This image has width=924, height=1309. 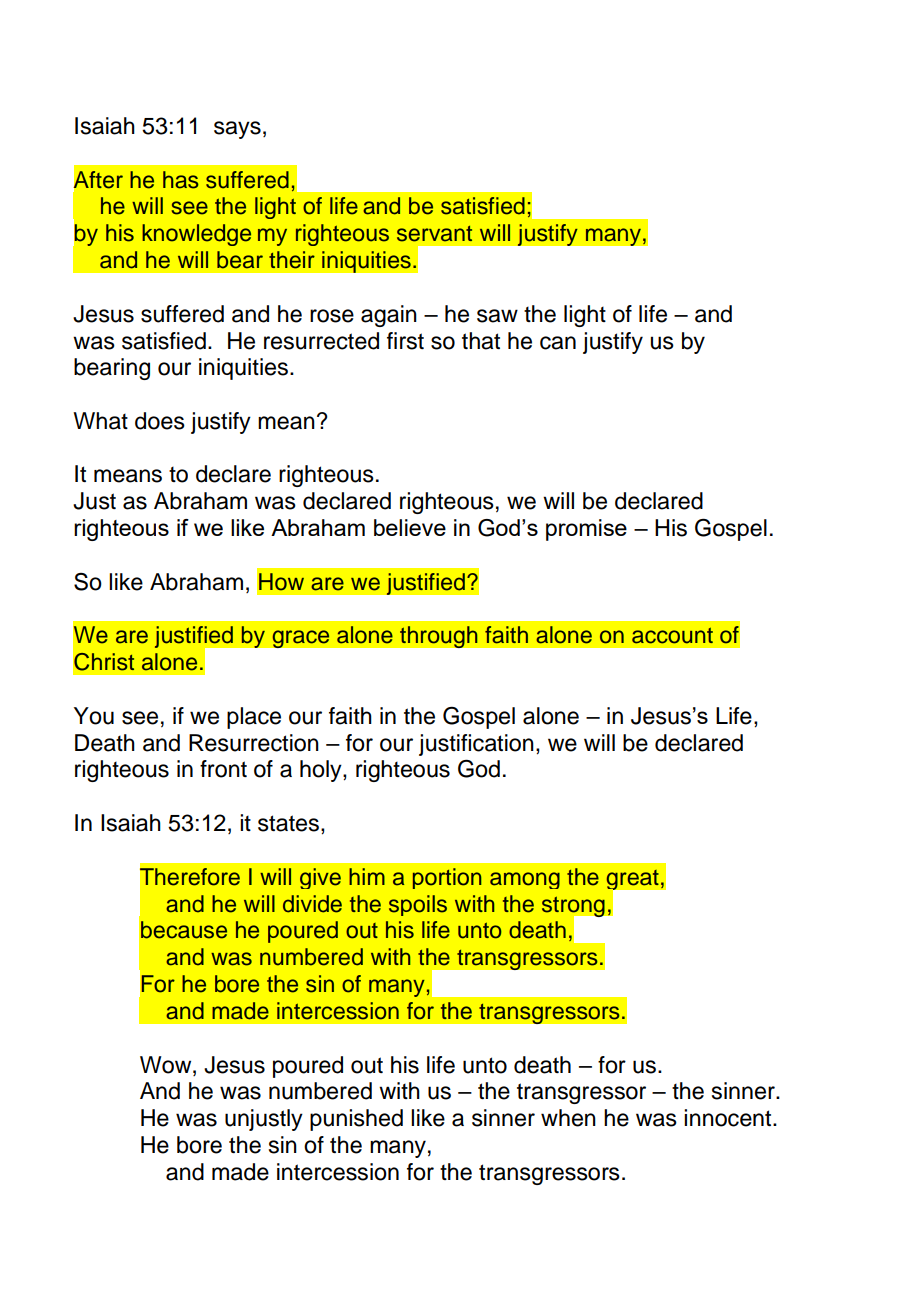 What do you see at coordinates (672, 635) in the image?
I see `account` at bounding box center [672, 635].
